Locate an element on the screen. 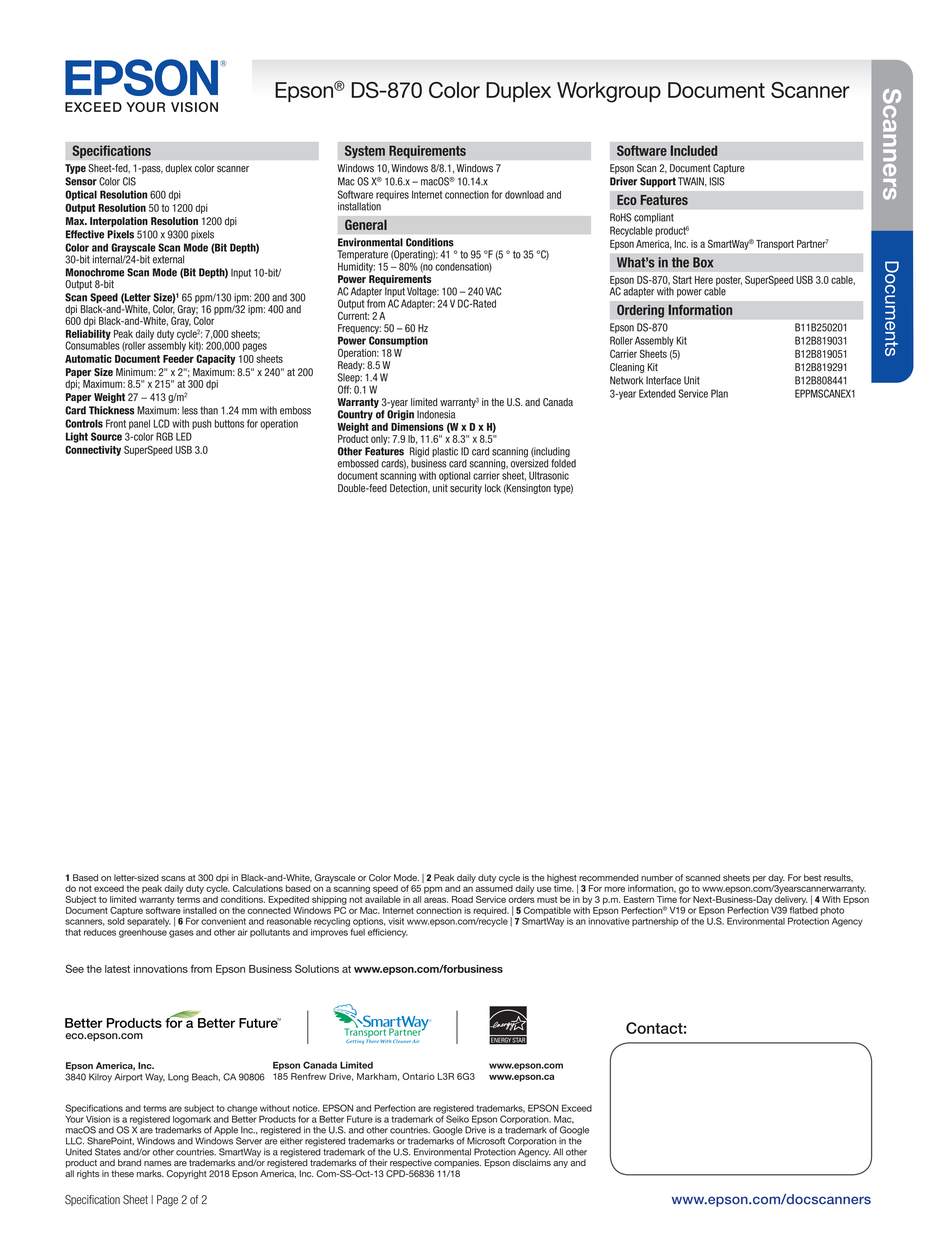 The width and height of the screenshot is (952, 1233). CIS is located at coordinates (129, 181).
